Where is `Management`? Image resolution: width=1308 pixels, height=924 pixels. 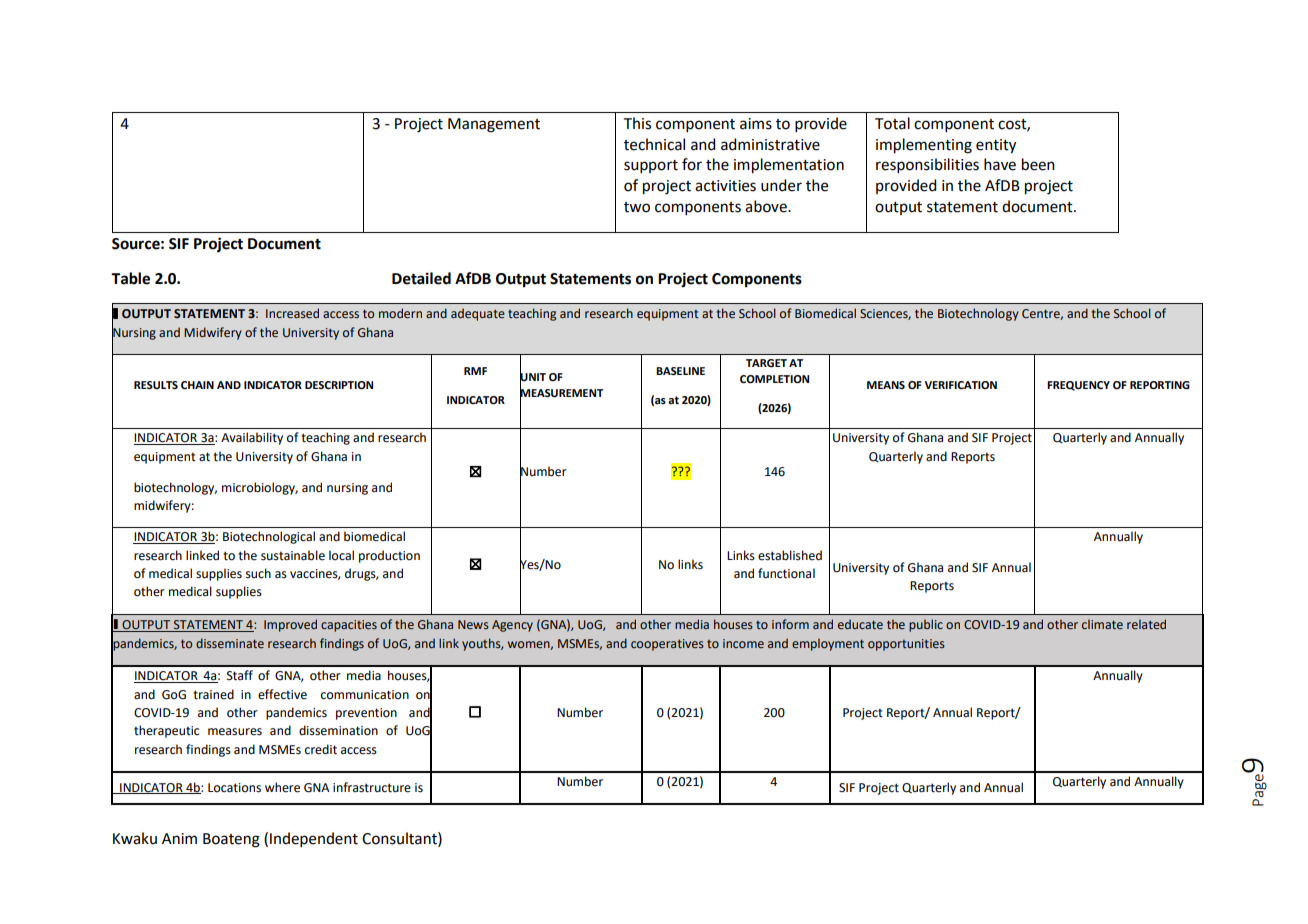
Management is located at coordinates (494, 125).
